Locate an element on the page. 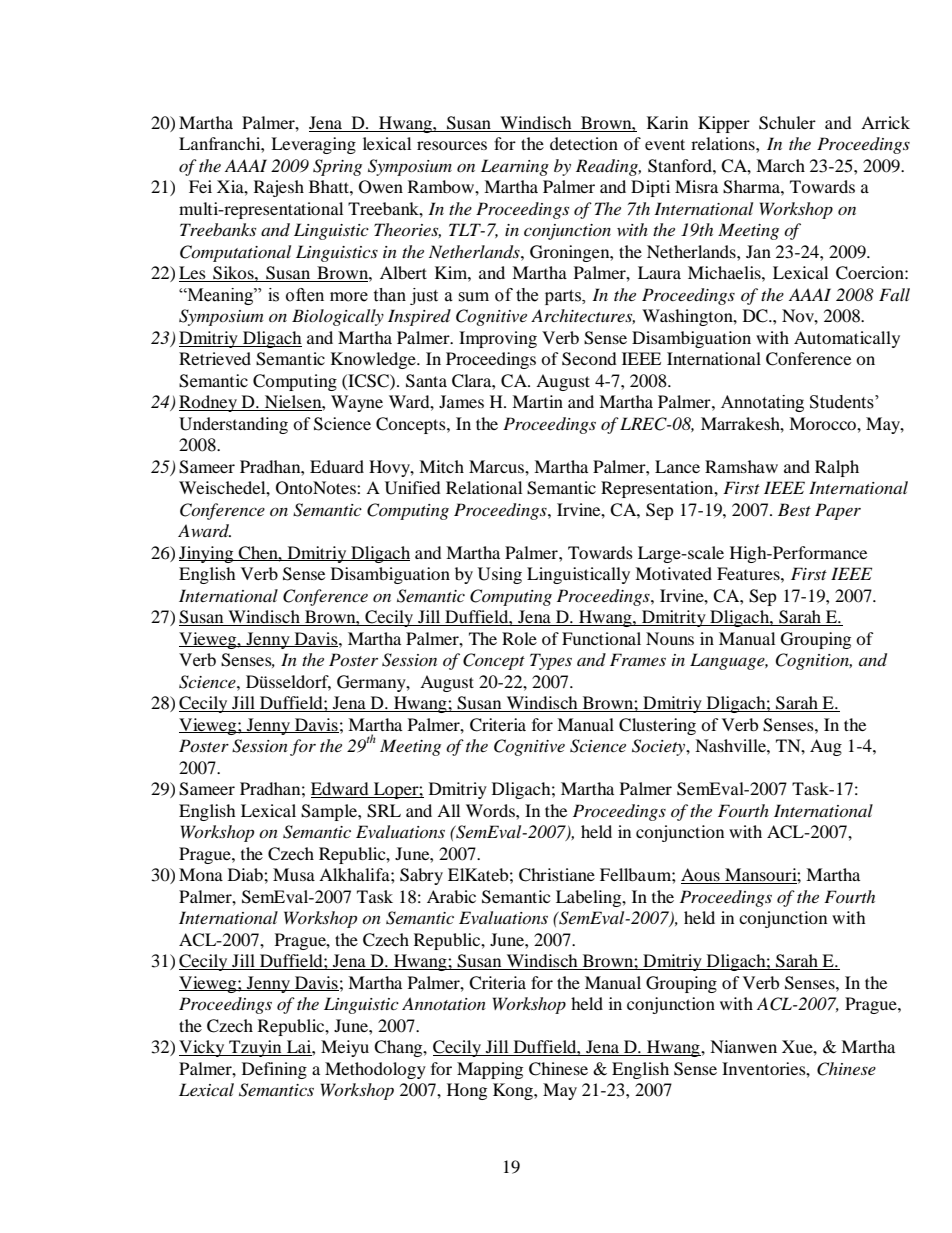 This image has width=952, height=1233. Kong is located at coordinates (514, 1091).
